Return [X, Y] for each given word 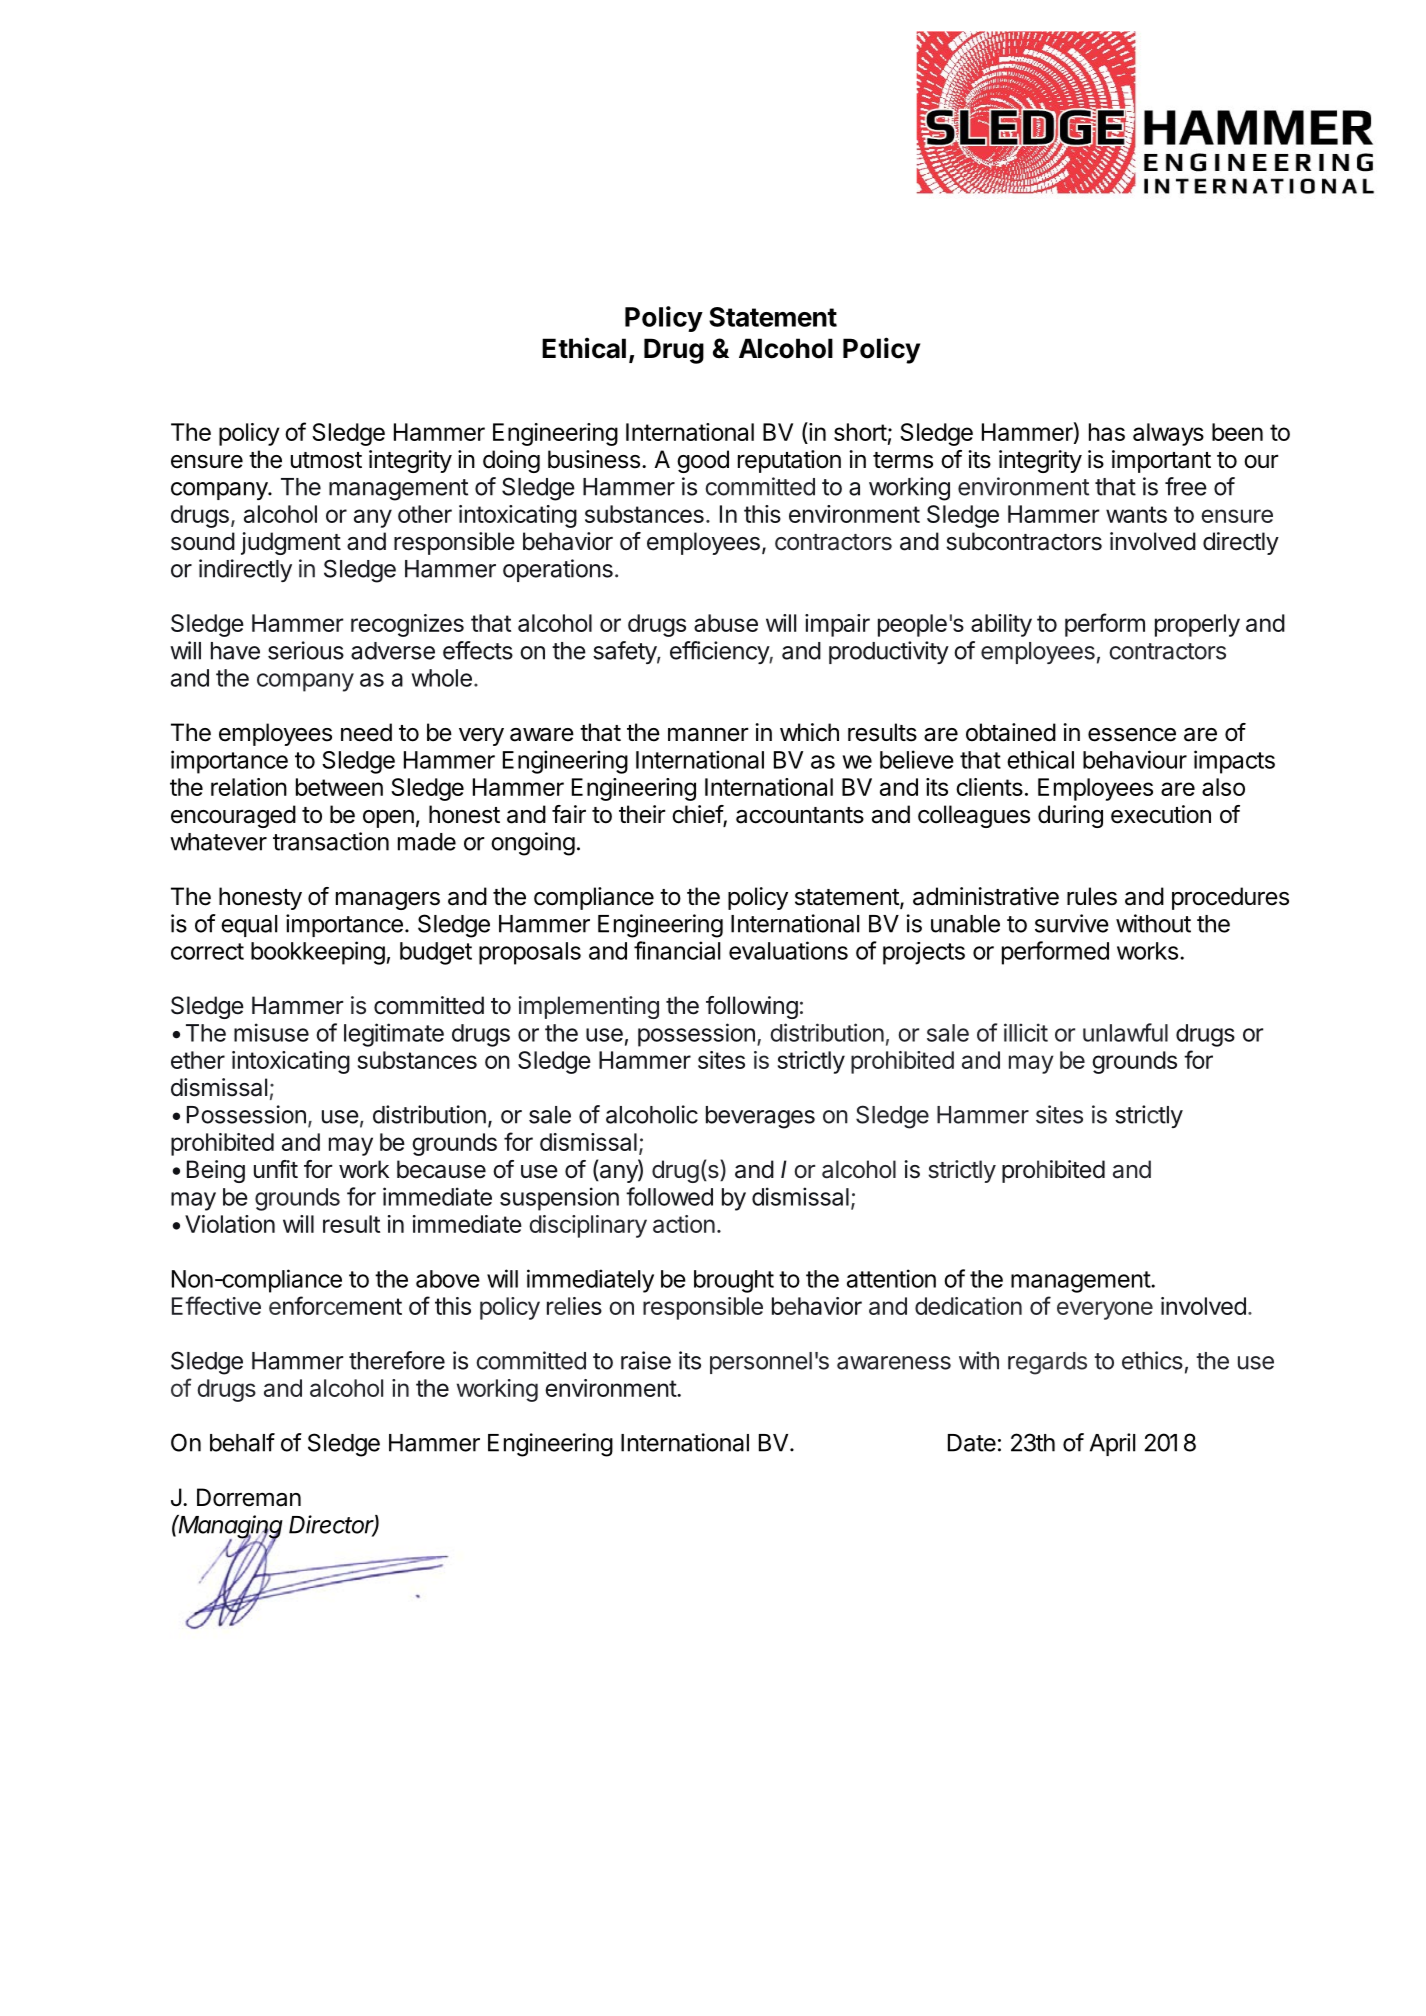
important [1161, 461]
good [703, 461]
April [1112, 1444]
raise [646, 1360]
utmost [326, 460]
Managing [230, 1528]
